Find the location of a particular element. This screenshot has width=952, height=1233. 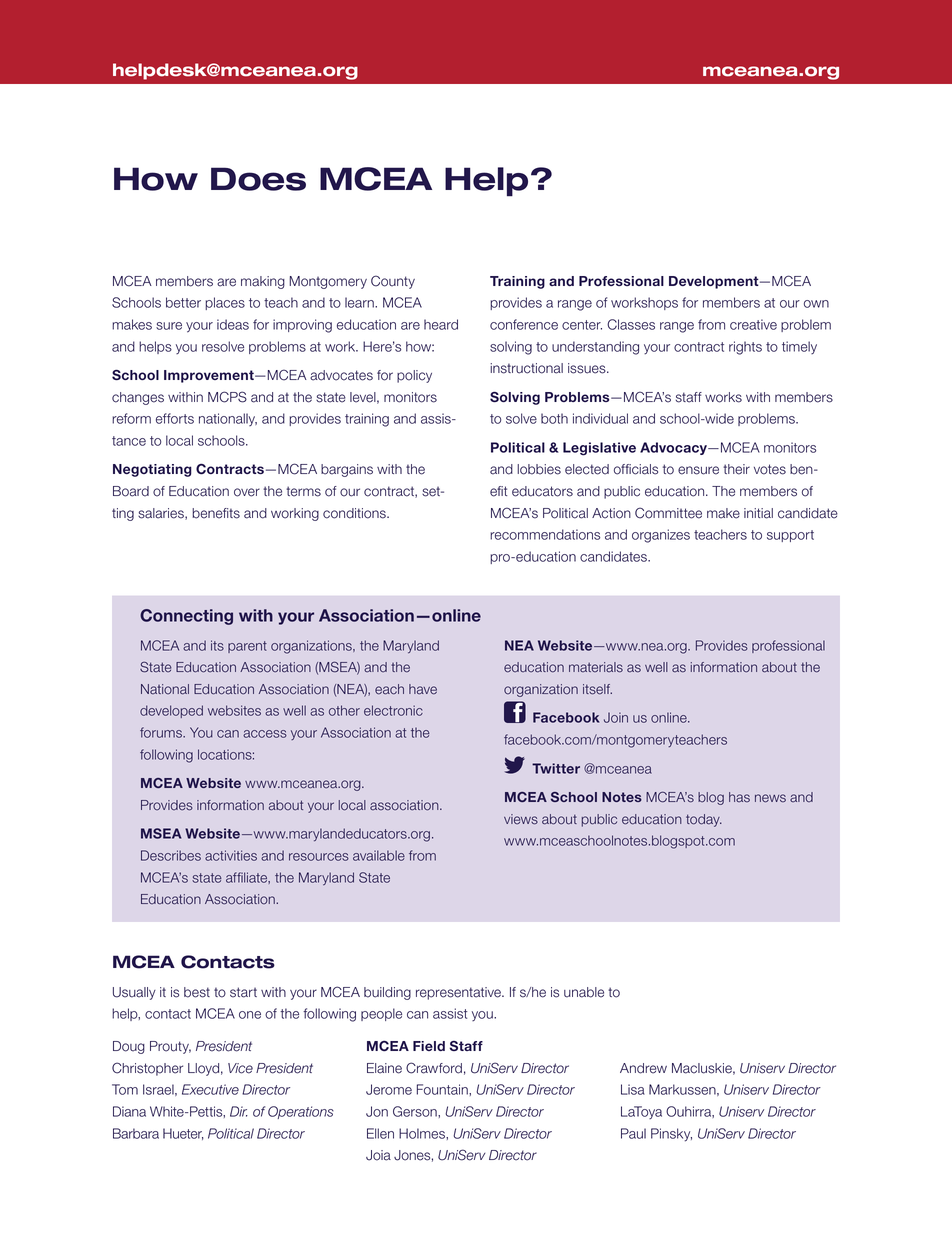

activities is located at coordinates (231, 855).
